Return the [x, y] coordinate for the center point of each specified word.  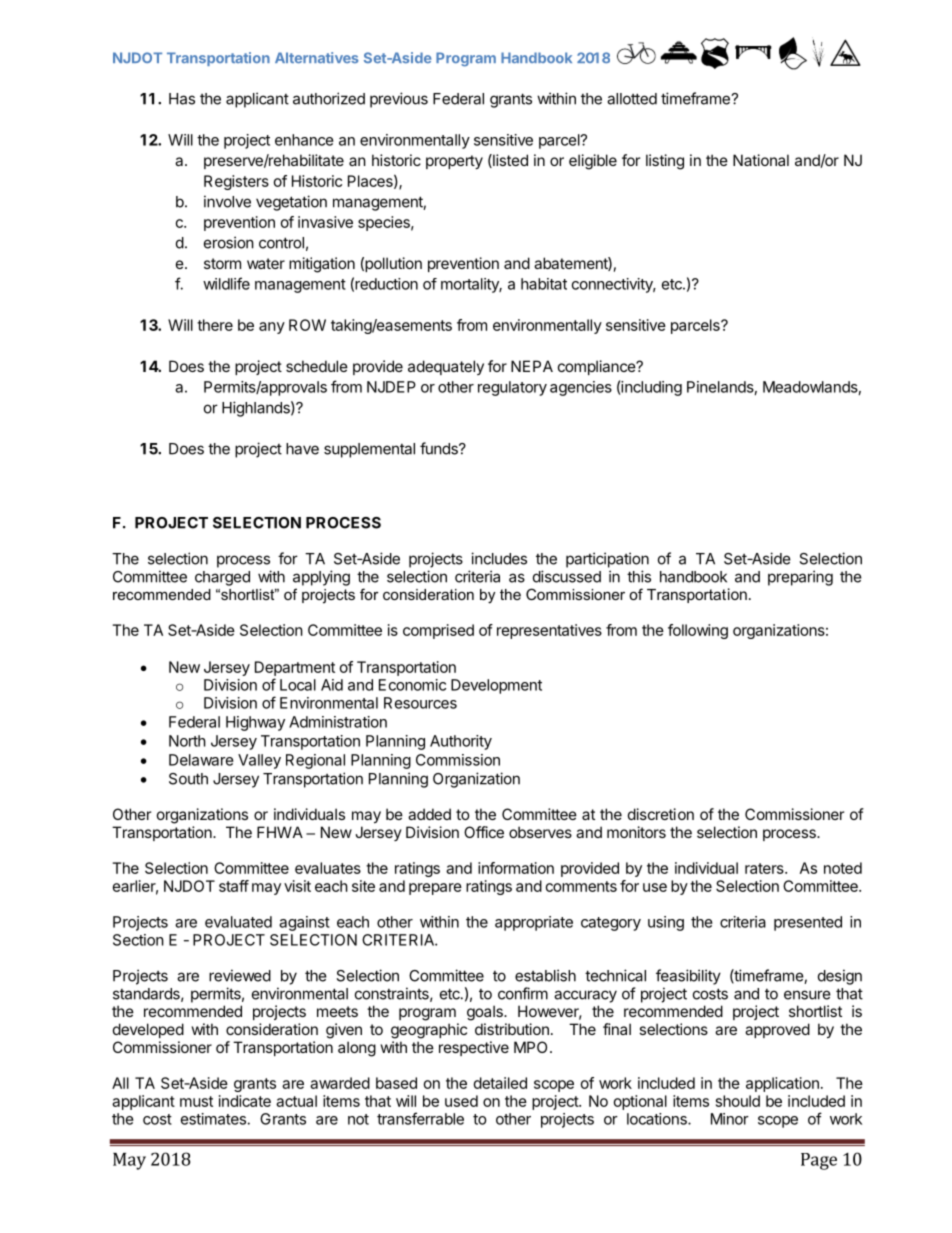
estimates [213, 1119]
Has [182, 99]
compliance [597, 367]
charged [222, 578]
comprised [438, 631]
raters [765, 868]
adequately [446, 367]
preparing [800, 578]
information [516, 868]
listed [509, 161]
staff [234, 886]
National [761, 160]
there [215, 325]
